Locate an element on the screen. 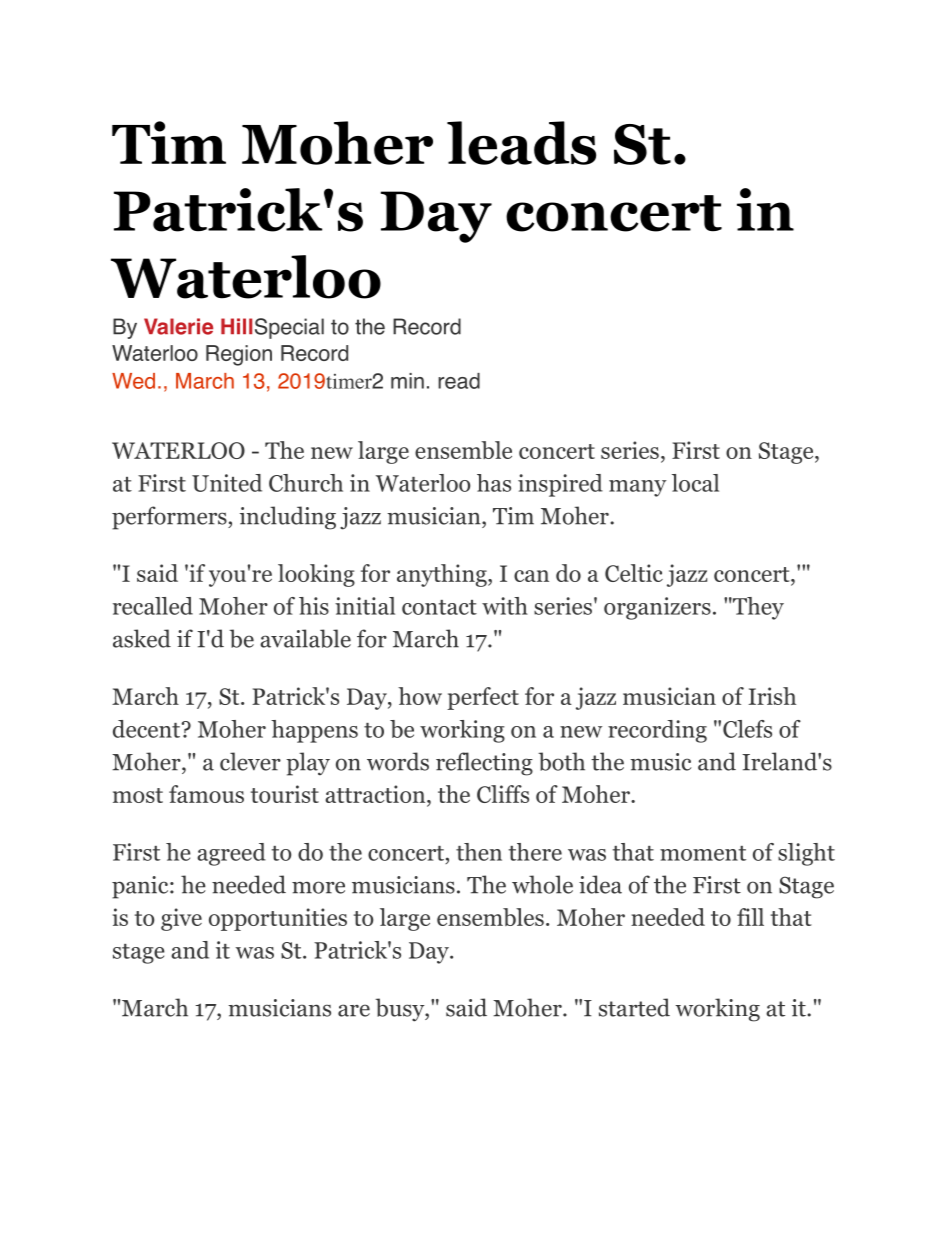 The image size is (952, 1233). United is located at coordinates (227, 483).
